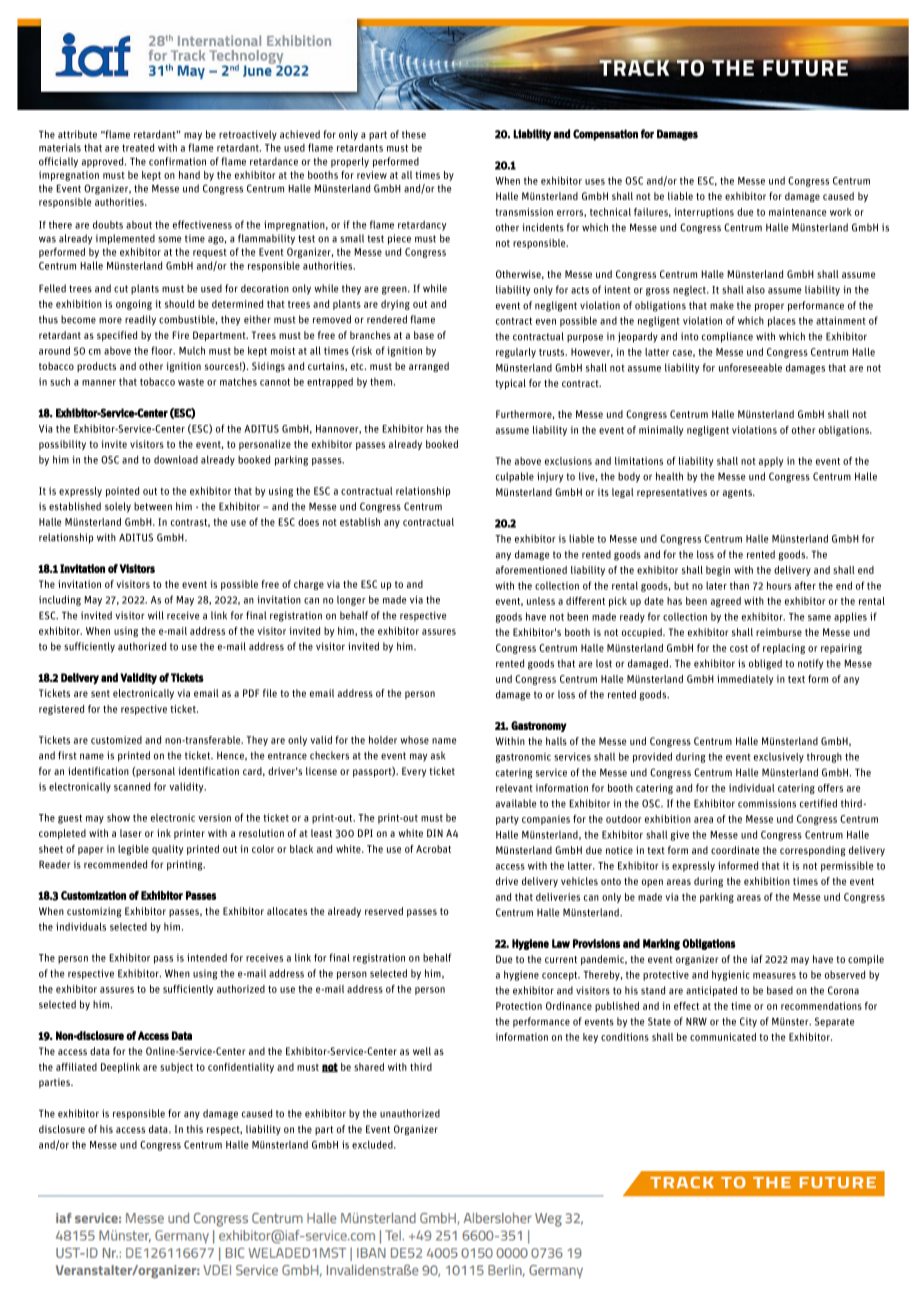  What do you see at coordinates (422, 1051) in the image?
I see `well` at bounding box center [422, 1051].
